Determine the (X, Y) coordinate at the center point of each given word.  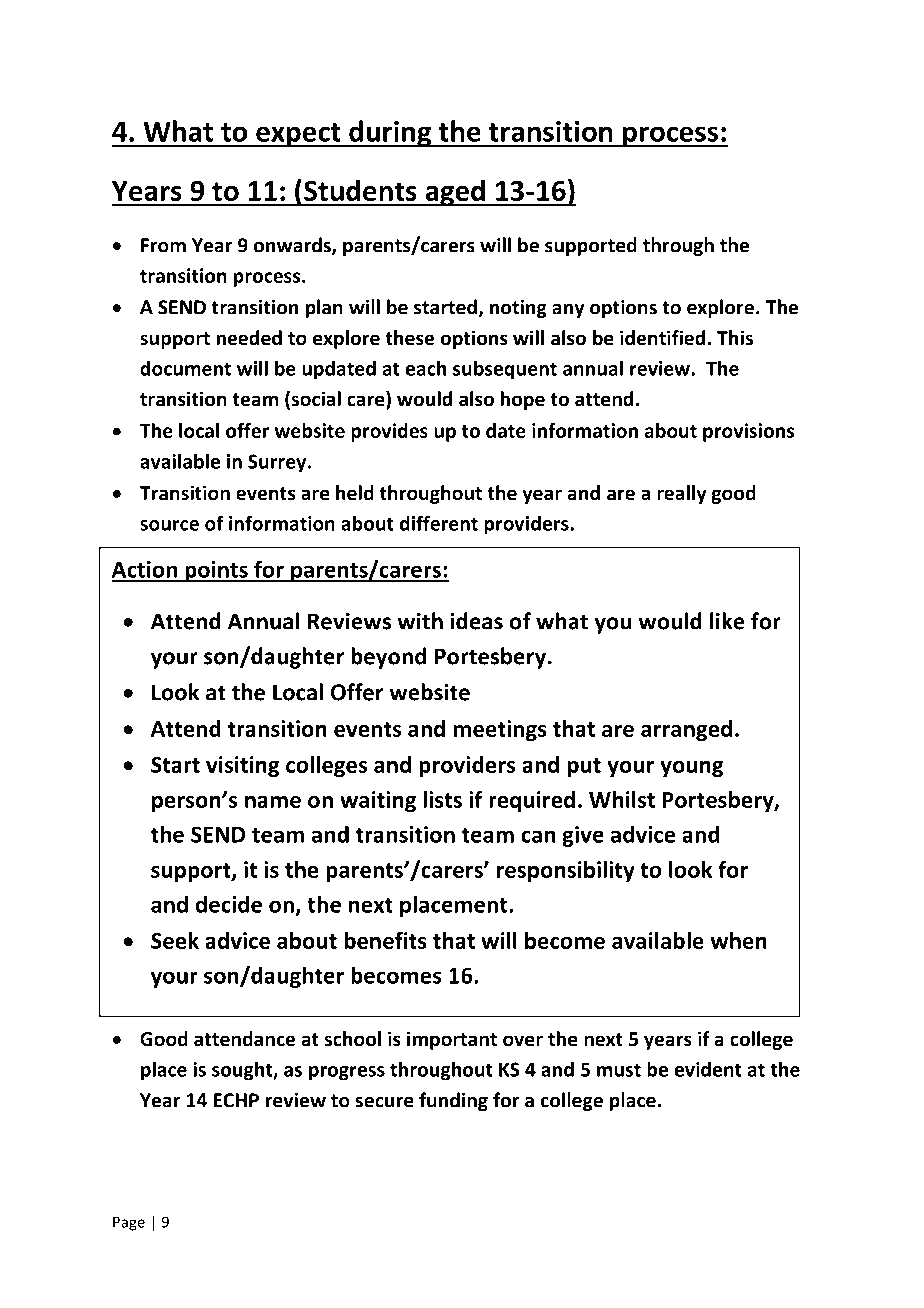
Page (129, 1223)
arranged (686, 730)
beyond (388, 658)
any (568, 310)
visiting (243, 766)
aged (455, 193)
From (163, 245)
